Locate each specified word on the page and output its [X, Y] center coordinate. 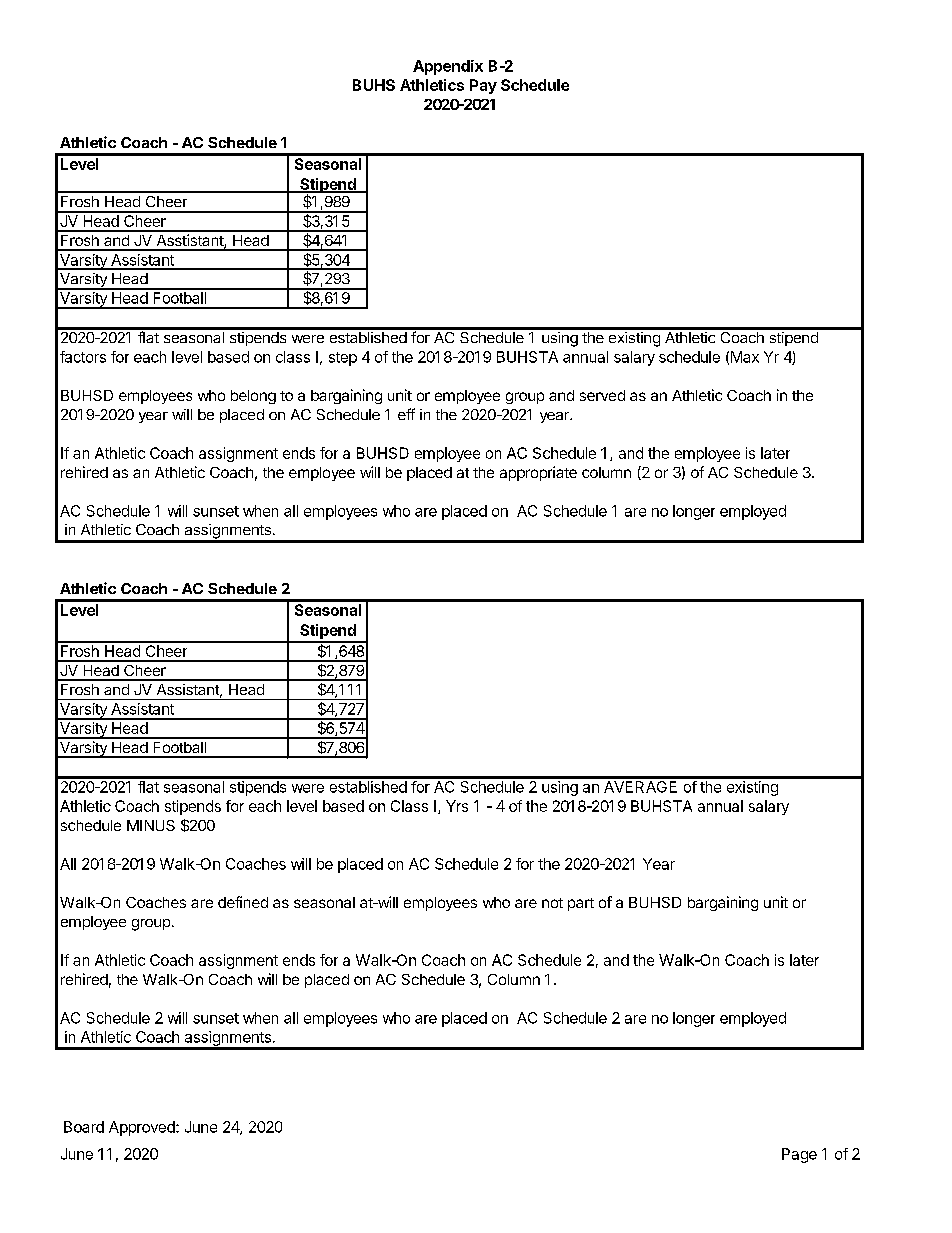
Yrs [457, 806]
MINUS [151, 825]
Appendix [448, 67]
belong [253, 397]
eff [406, 414]
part [581, 904]
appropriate [538, 473]
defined [243, 902]
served [602, 395]
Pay [483, 86]
